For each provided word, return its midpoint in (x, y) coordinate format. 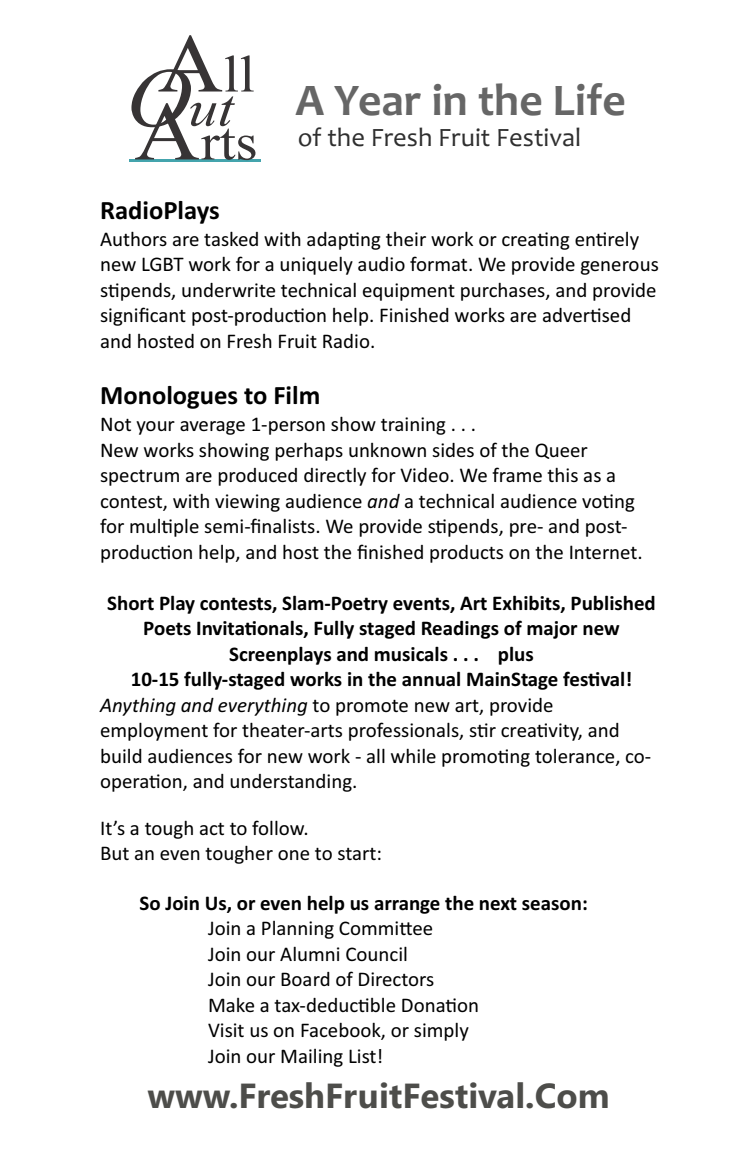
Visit (226, 1030)
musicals (411, 654)
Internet (603, 552)
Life (589, 99)
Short (130, 603)
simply (441, 1032)
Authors (133, 238)
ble (383, 1005)
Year (377, 101)
